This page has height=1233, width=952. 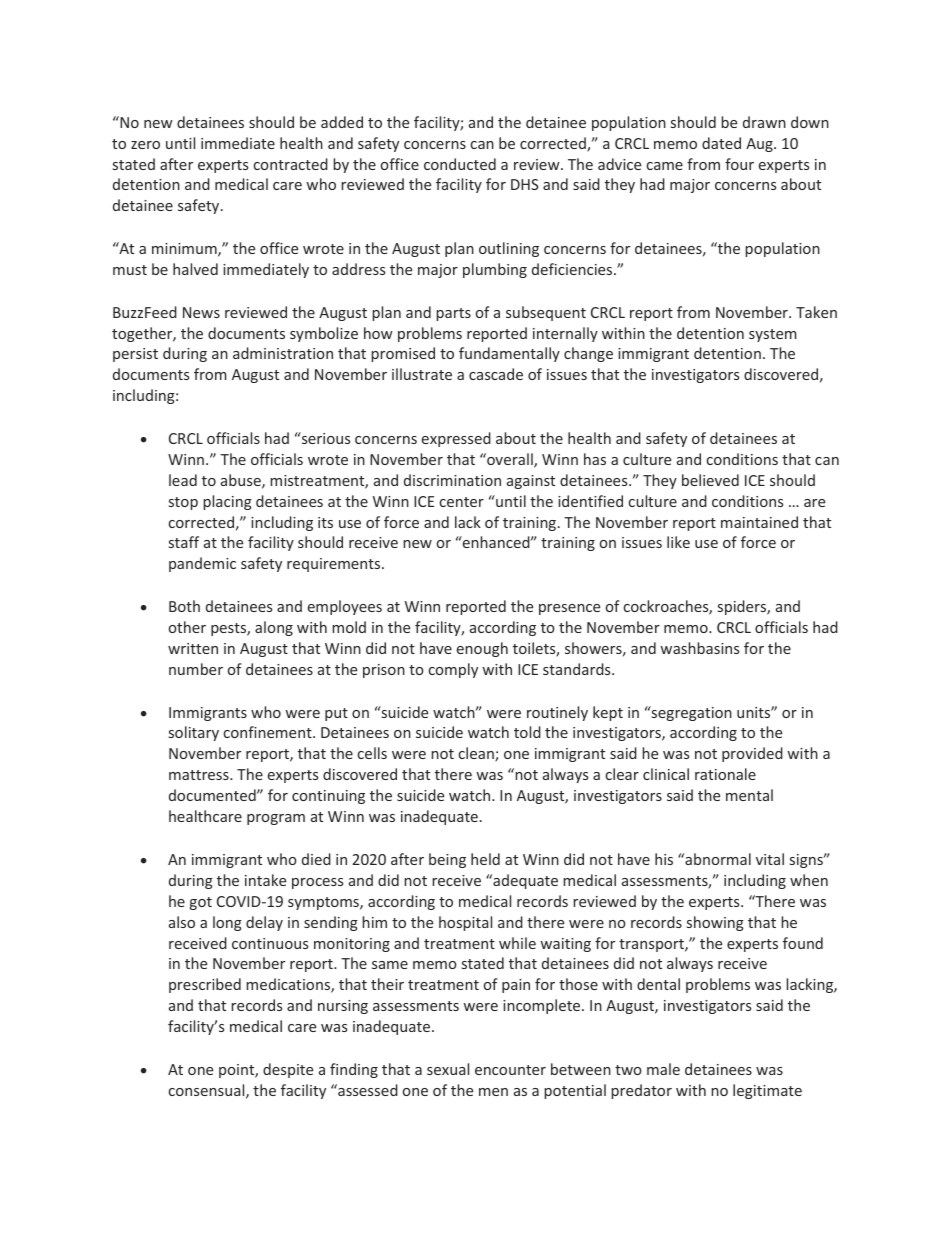 What do you see at coordinates (482, 649) in the page?
I see `enough` at bounding box center [482, 649].
